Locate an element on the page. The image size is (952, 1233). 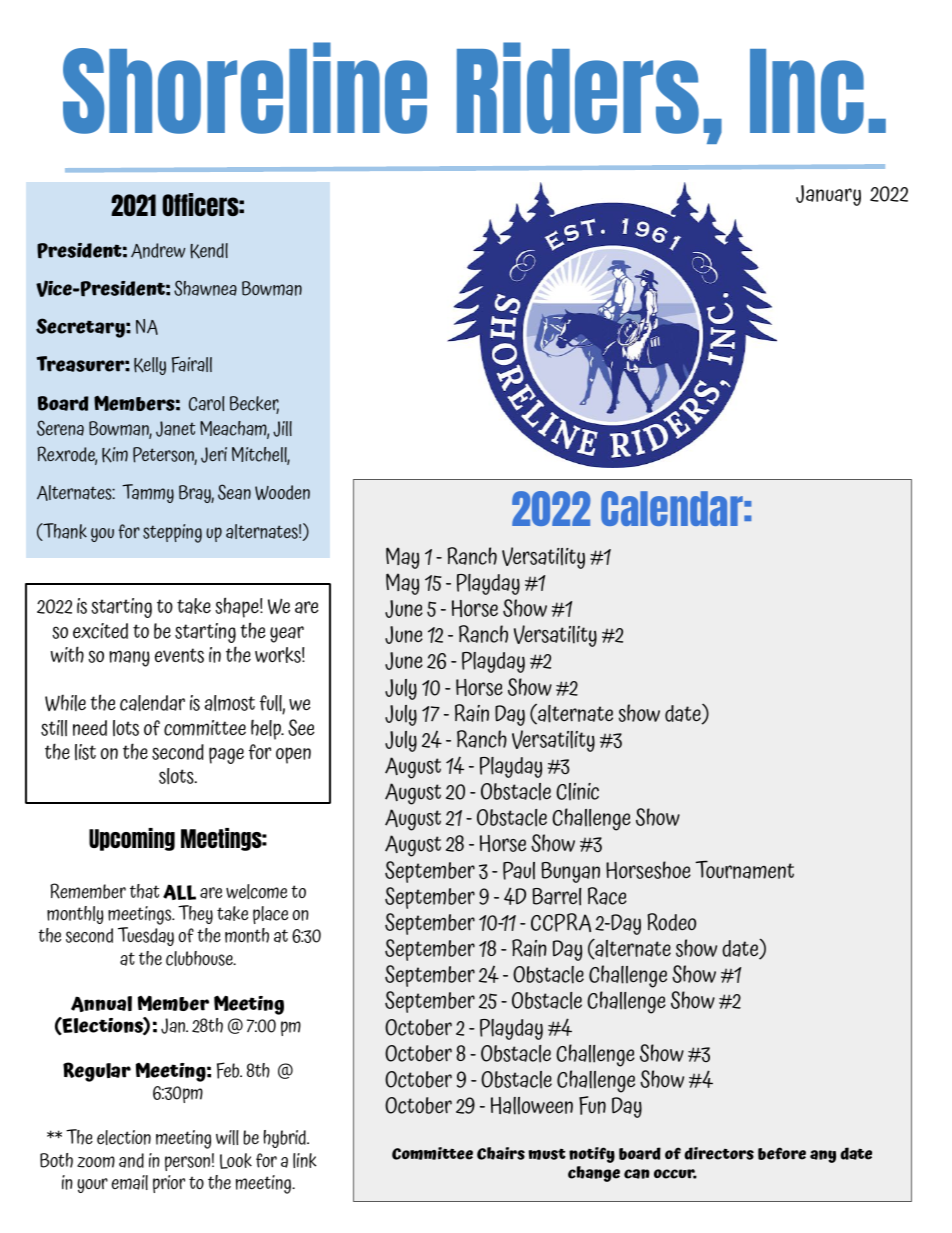
Riders is located at coordinates (578, 88).
